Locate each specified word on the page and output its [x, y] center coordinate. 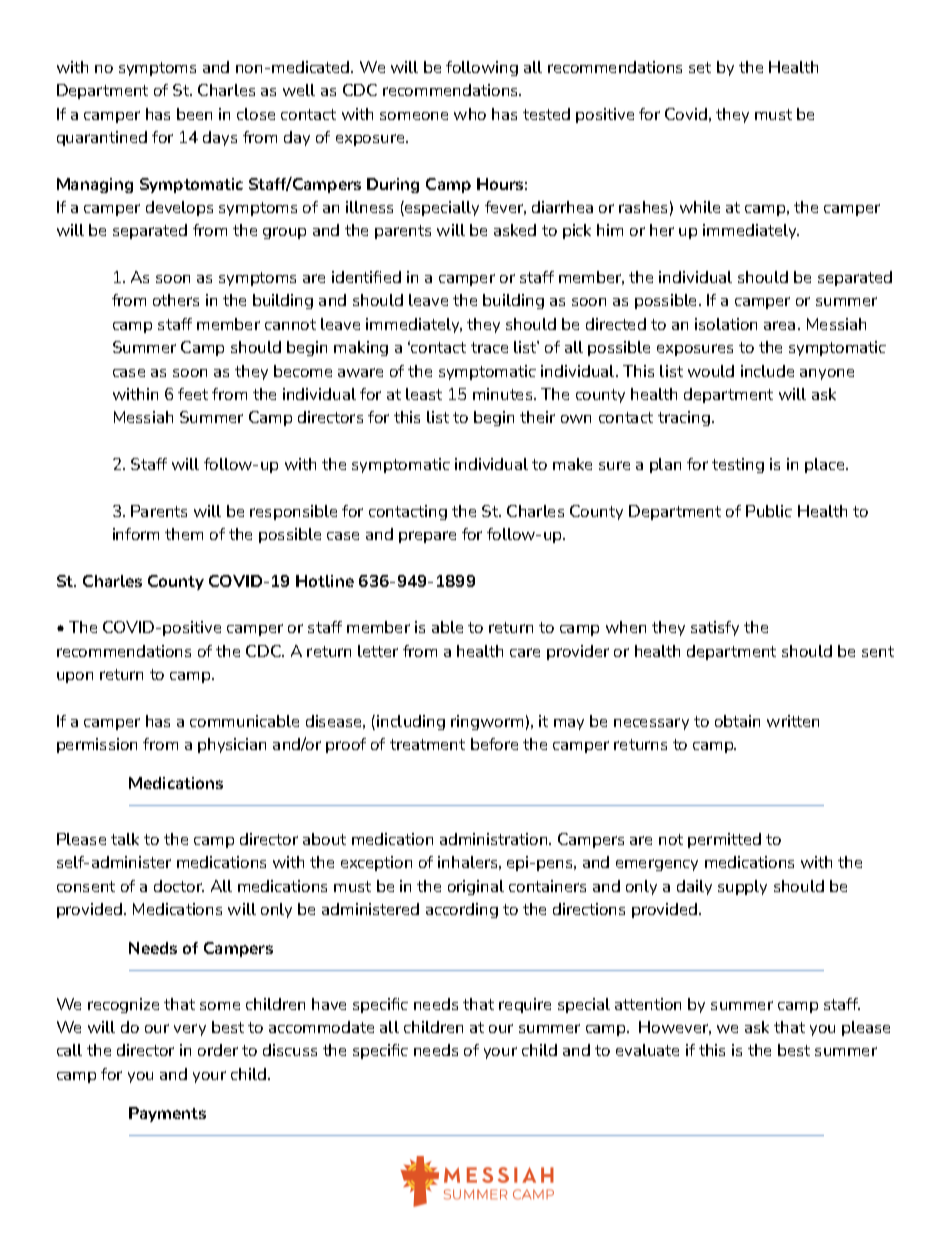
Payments [167, 1114]
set [700, 67]
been [194, 114]
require [525, 1005]
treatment [427, 744]
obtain [737, 721]
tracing [684, 418]
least [424, 394]
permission [97, 745]
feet [193, 394]
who [470, 114]
